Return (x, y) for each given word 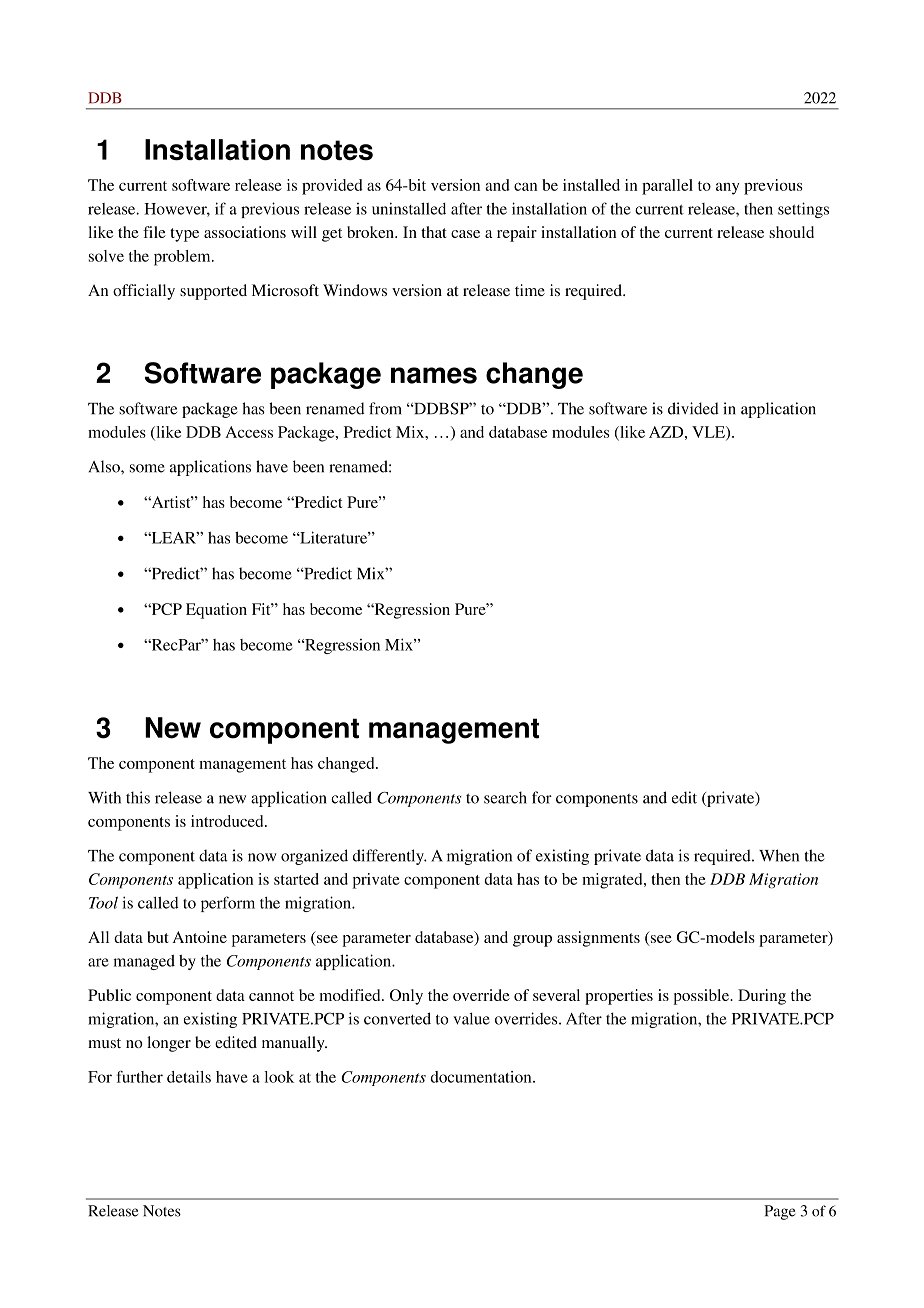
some (147, 468)
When (779, 855)
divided (693, 408)
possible (702, 997)
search (505, 797)
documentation (482, 1077)
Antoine (199, 937)
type (184, 235)
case (465, 234)
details (189, 1077)
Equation (216, 611)
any (728, 189)
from (385, 408)
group (532, 941)
